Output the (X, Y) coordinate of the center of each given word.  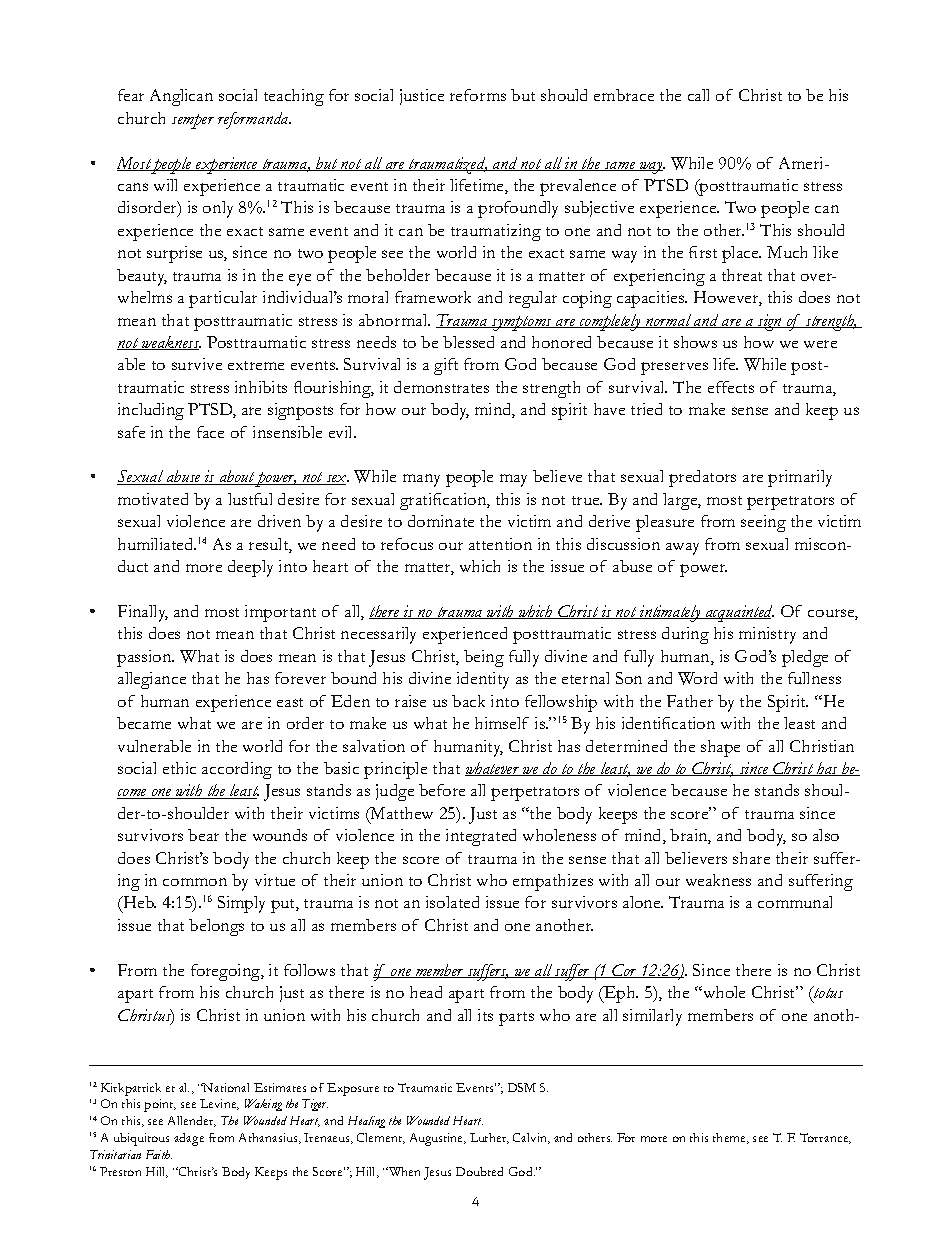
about (236, 477)
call (698, 95)
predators (702, 478)
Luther (489, 1138)
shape (720, 748)
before (442, 790)
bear (203, 835)
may (513, 480)
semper (193, 121)
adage (189, 1139)
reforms (478, 95)
